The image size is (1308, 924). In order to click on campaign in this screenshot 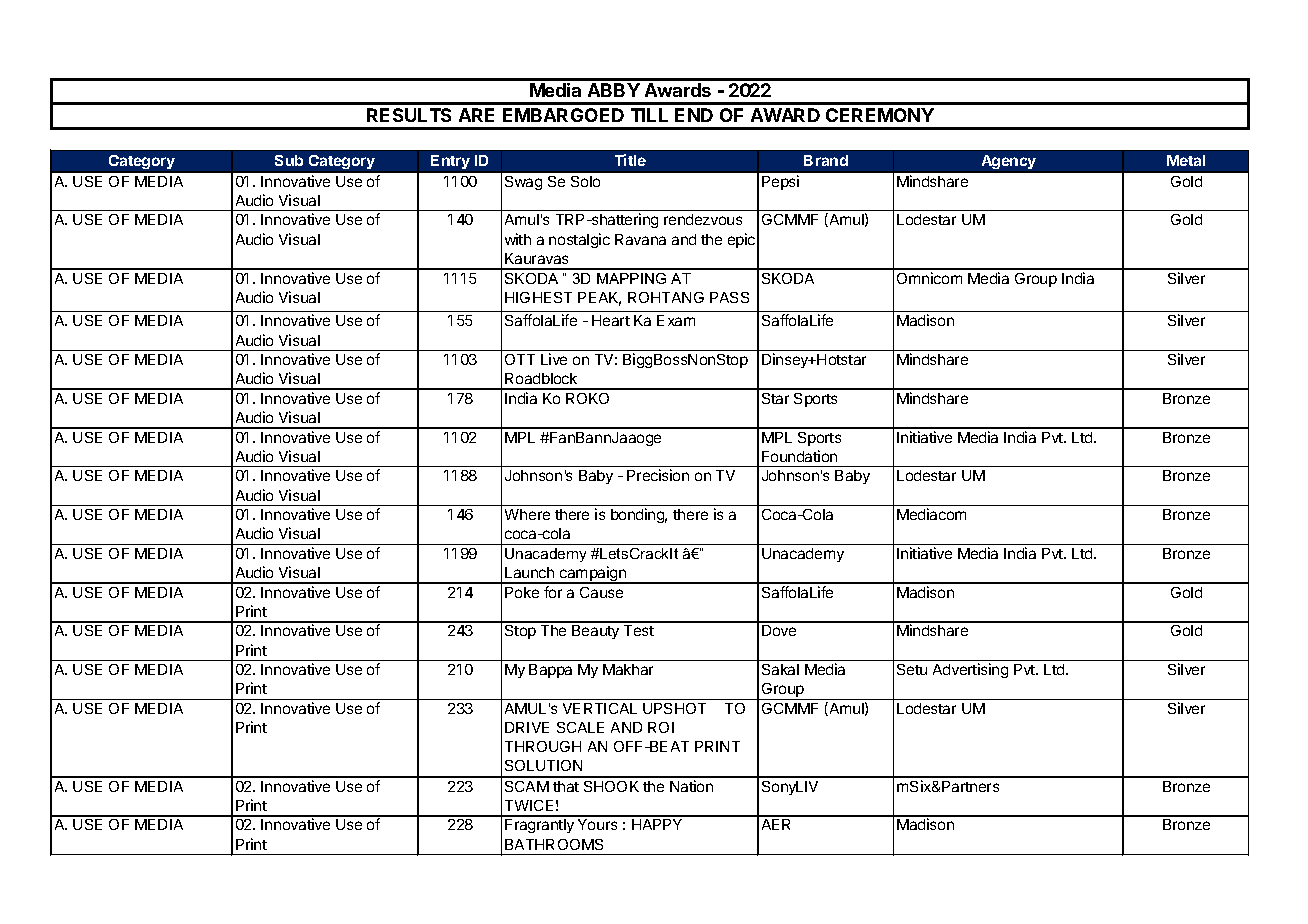, I will do `click(593, 575)`.
